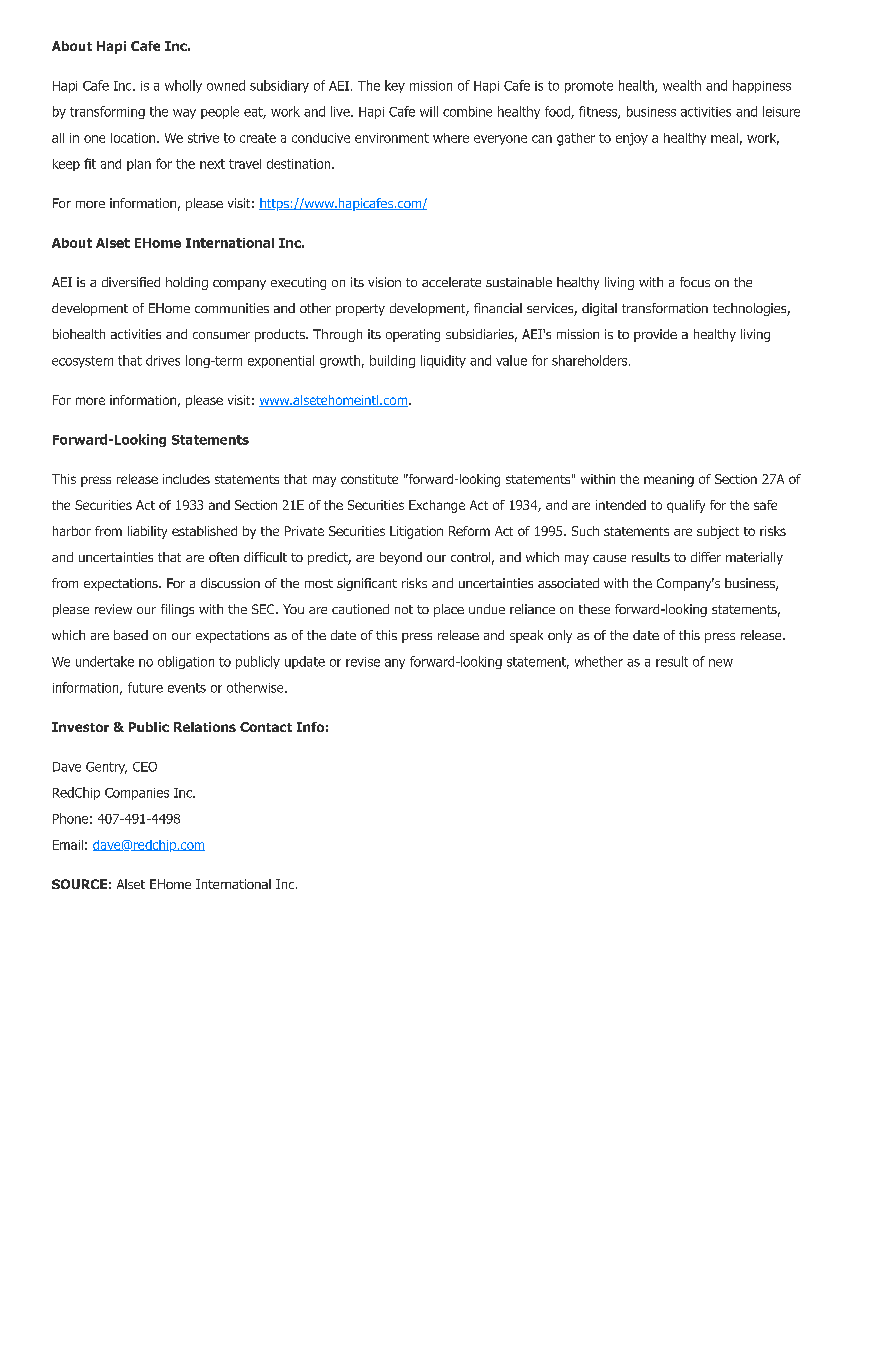 This image has width=887, height=1372. Describe the element at coordinates (437, 506) in the image. I see `Exchange` at that location.
